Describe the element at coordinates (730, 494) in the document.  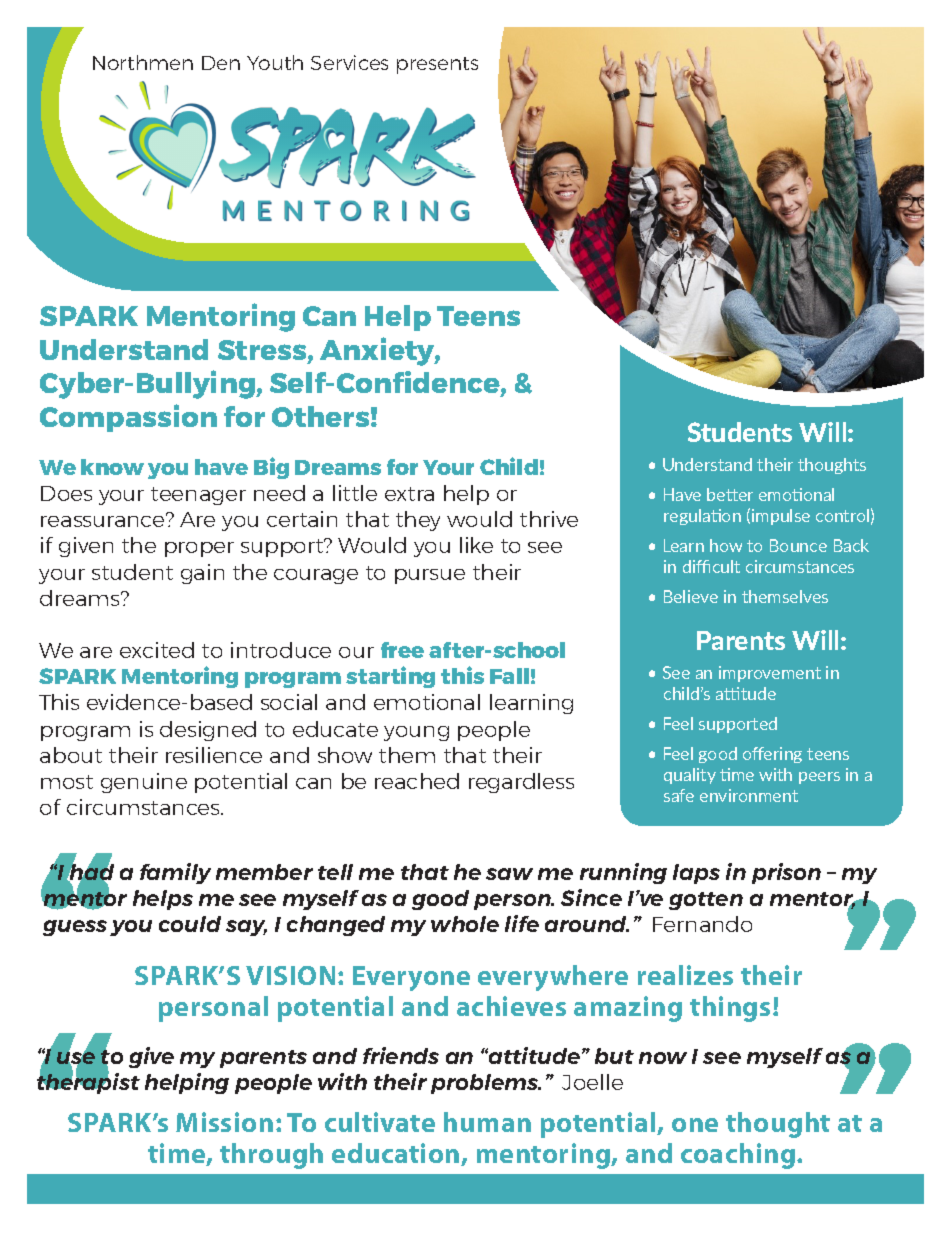
I see `better` at that location.
